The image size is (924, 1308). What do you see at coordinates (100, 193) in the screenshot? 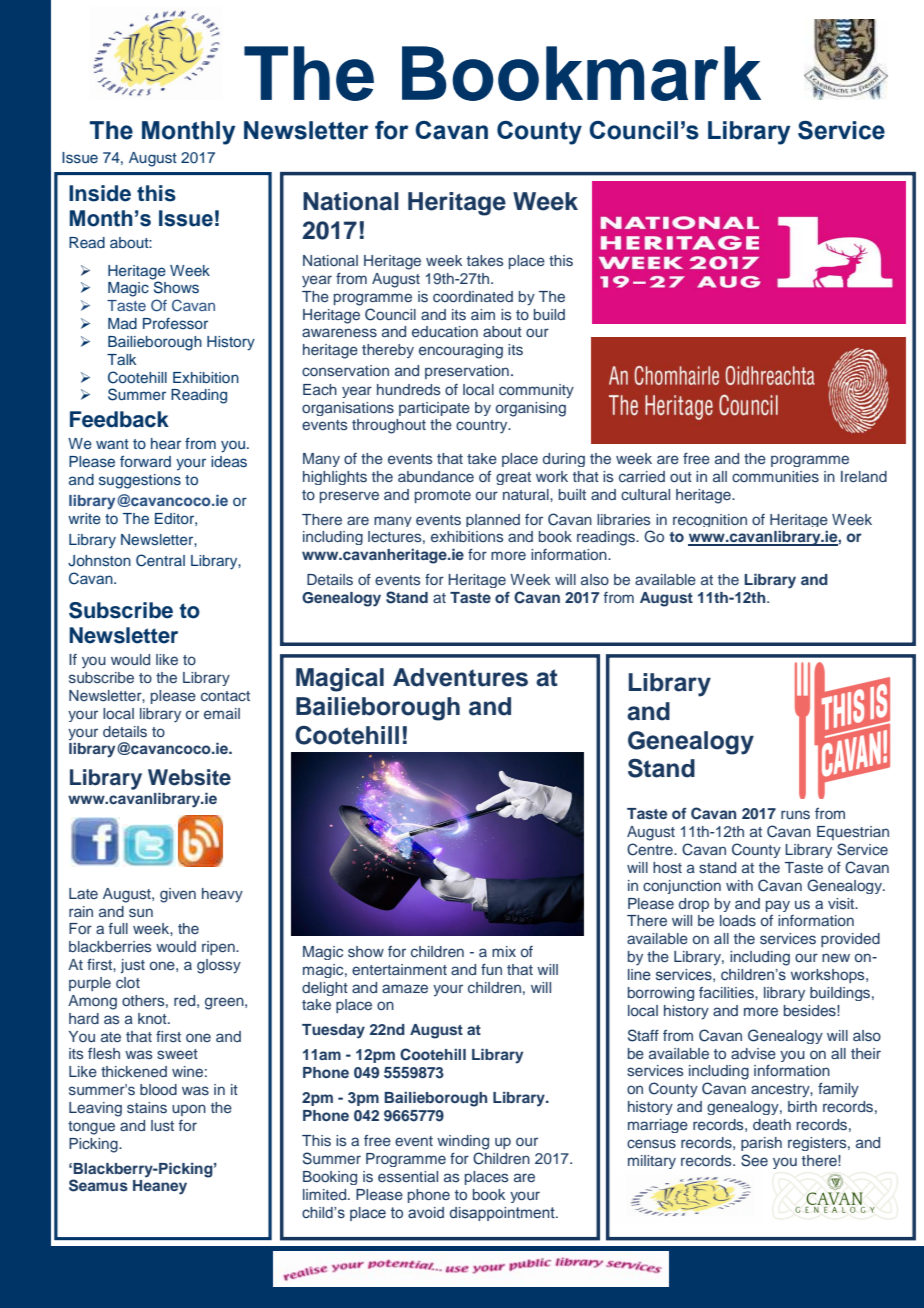
I see `Inside` at bounding box center [100, 193].
